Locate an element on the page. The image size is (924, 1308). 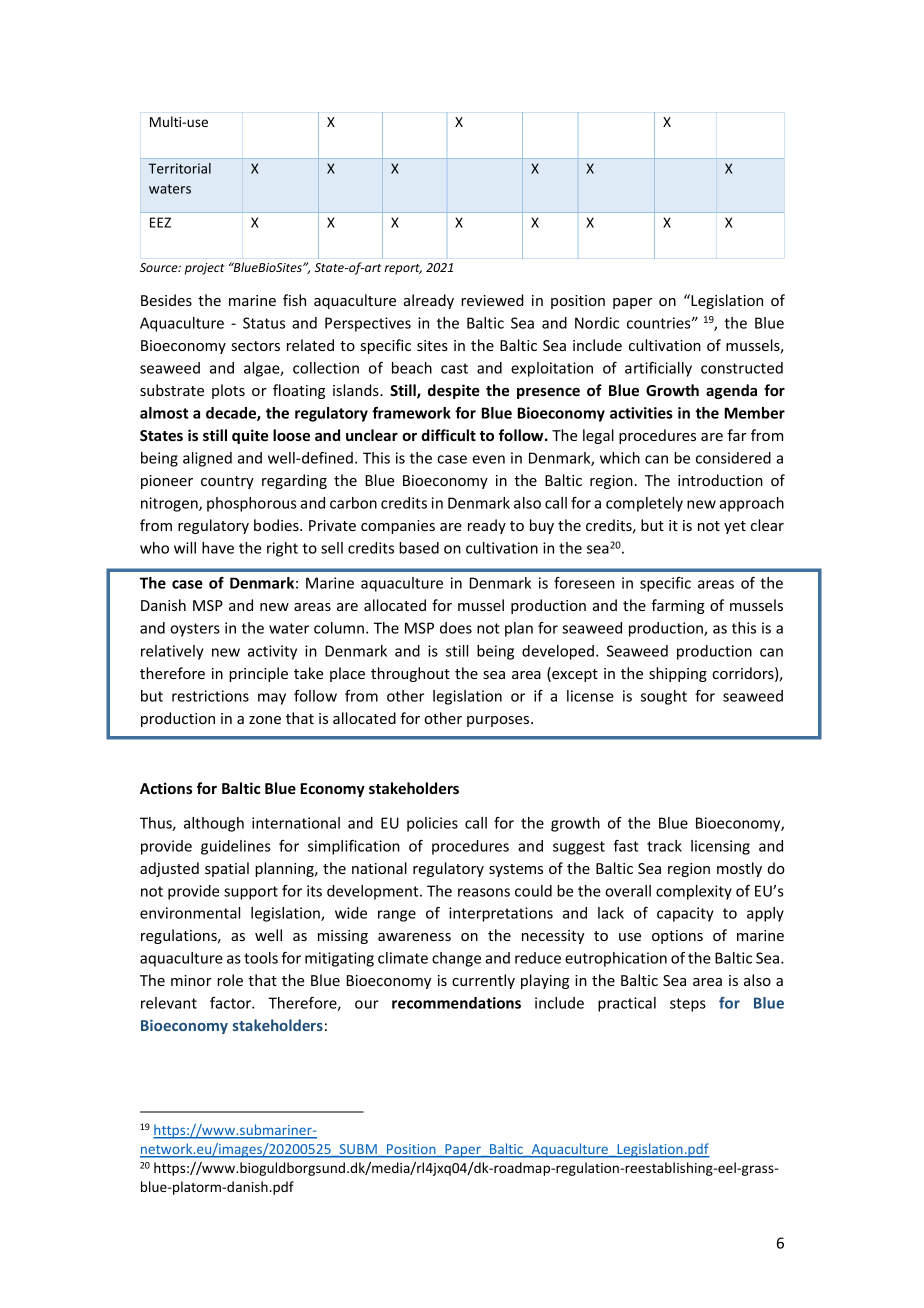
currently is located at coordinates (483, 981).
